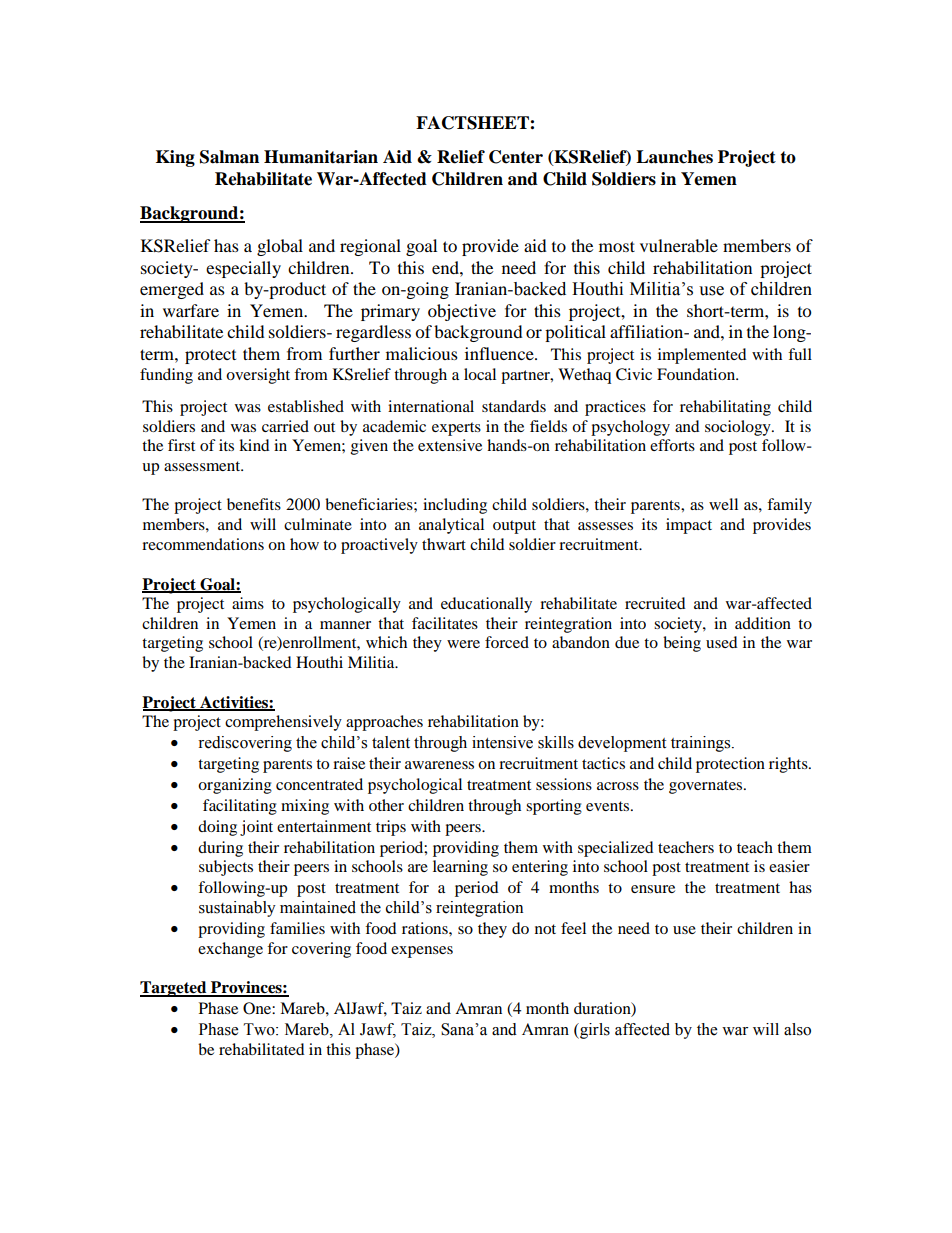 The width and height of the page is (952, 1233). What do you see at coordinates (422, 952) in the page?
I see `expenses` at bounding box center [422, 952].
